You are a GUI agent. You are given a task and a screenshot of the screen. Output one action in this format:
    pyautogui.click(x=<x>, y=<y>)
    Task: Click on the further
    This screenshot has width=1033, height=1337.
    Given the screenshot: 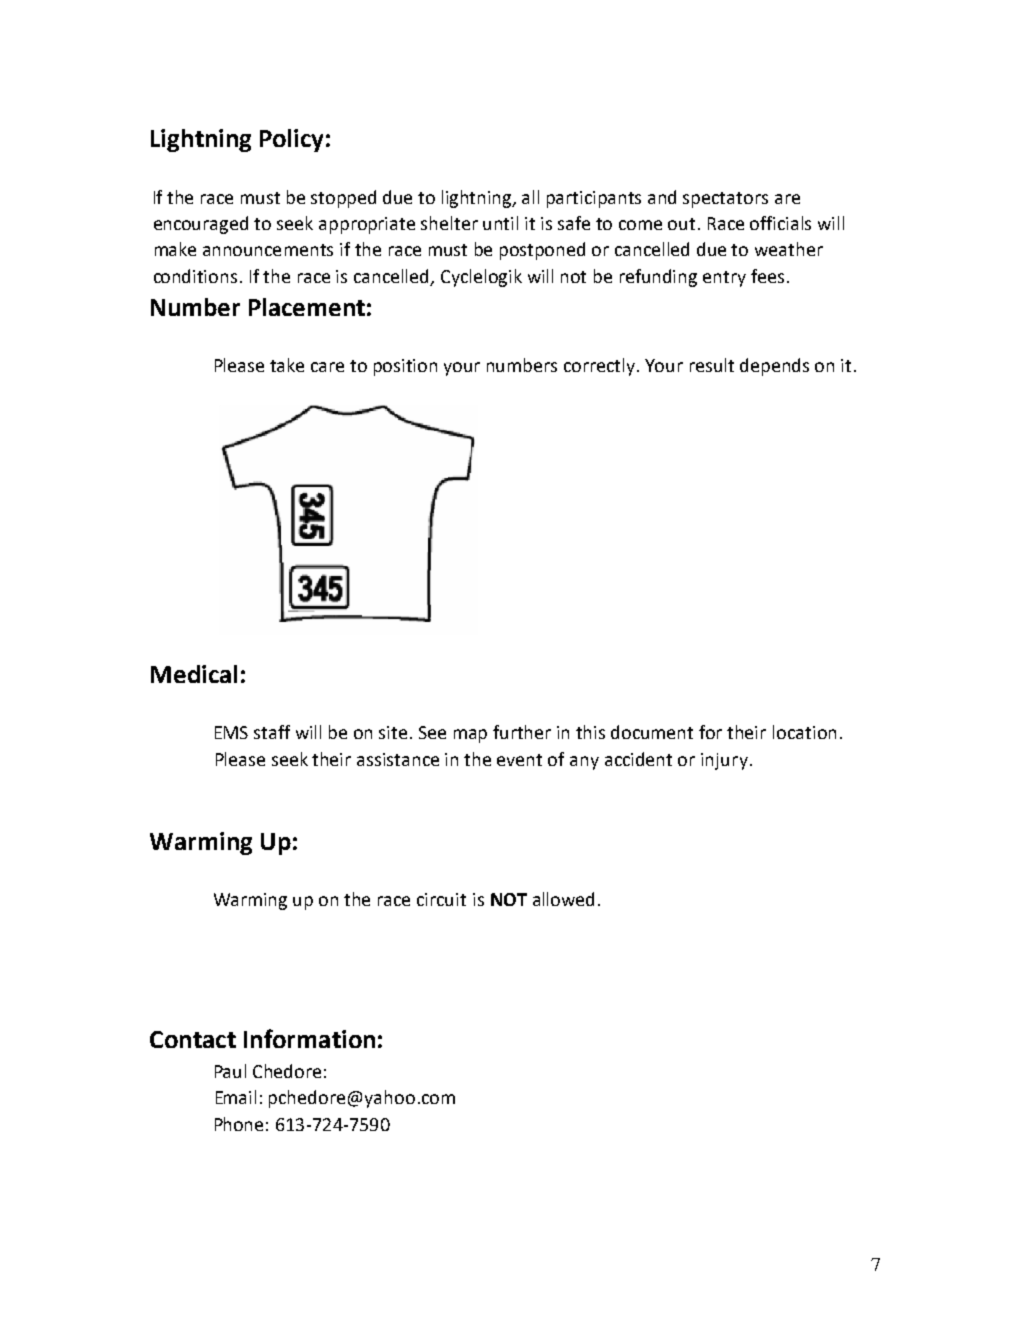 What is the action you would take?
    pyautogui.click(x=522, y=732)
